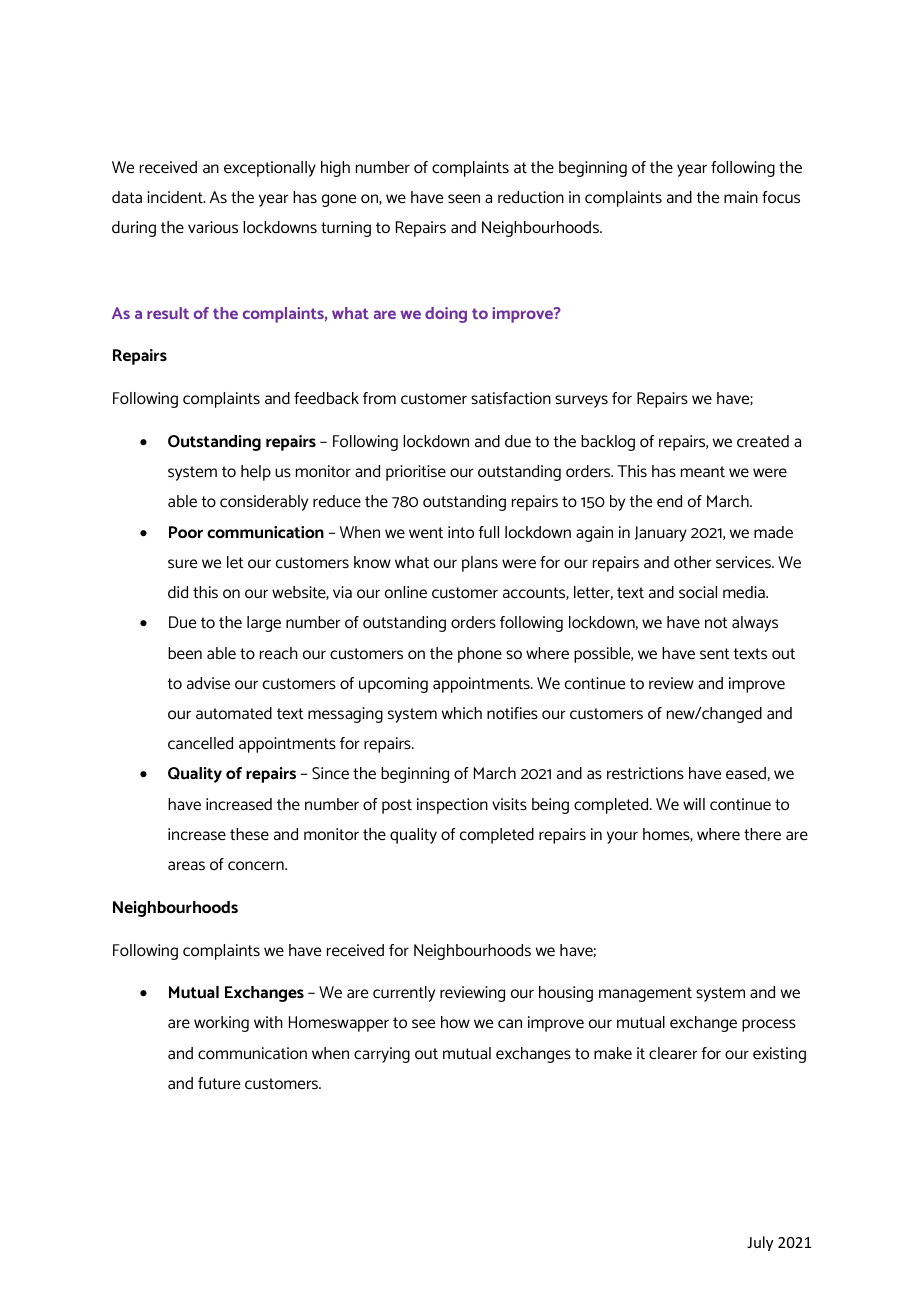 This screenshot has height=1308, width=924. What do you see at coordinates (464, 198) in the screenshot?
I see `seen` at bounding box center [464, 198].
